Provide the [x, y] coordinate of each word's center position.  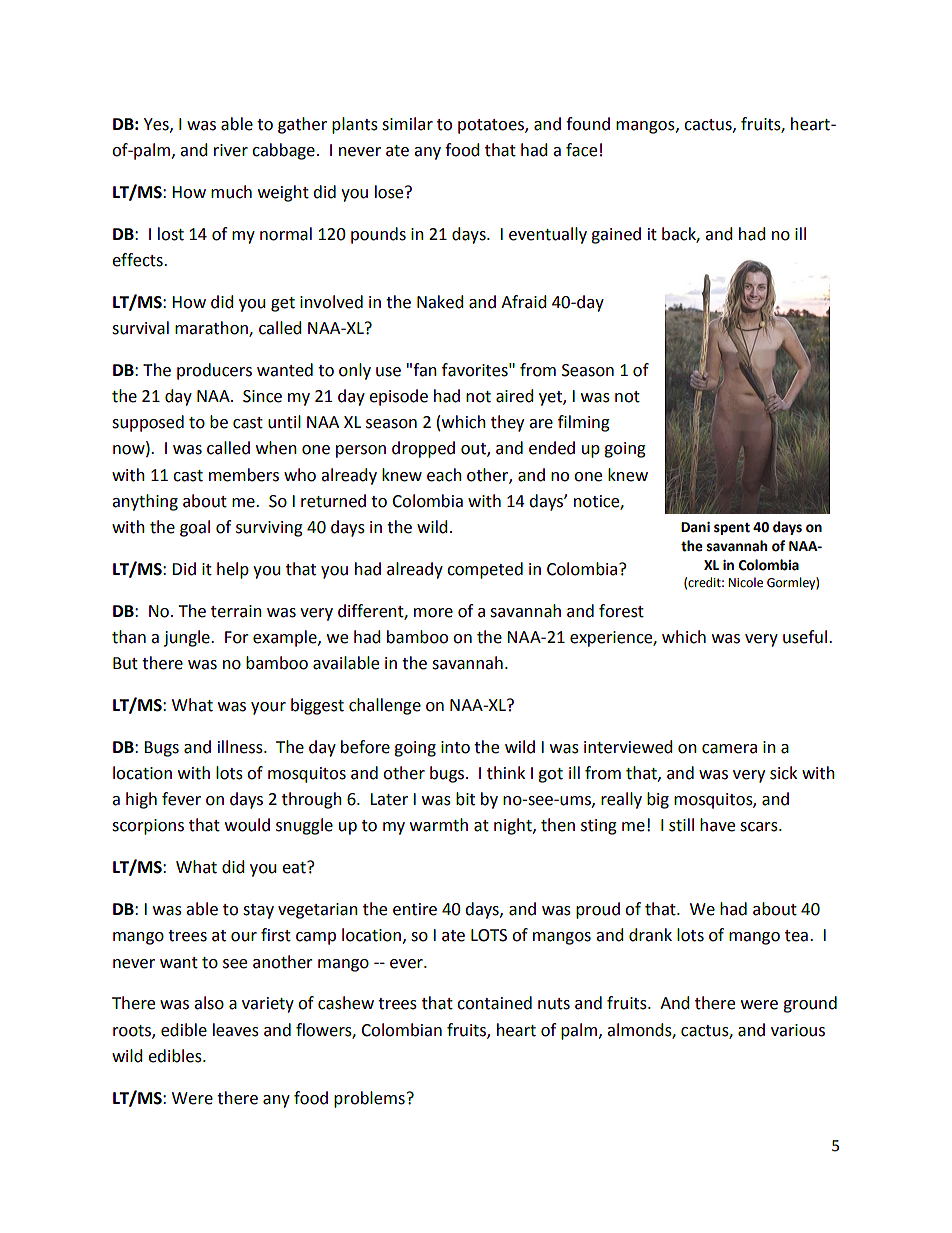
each [444, 475]
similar [407, 124]
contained [494, 1003]
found [588, 124]
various [798, 1030]
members [244, 475]
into [455, 747]
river [231, 150]
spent [732, 529]
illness [241, 747]
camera [729, 749]
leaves [236, 1030]
